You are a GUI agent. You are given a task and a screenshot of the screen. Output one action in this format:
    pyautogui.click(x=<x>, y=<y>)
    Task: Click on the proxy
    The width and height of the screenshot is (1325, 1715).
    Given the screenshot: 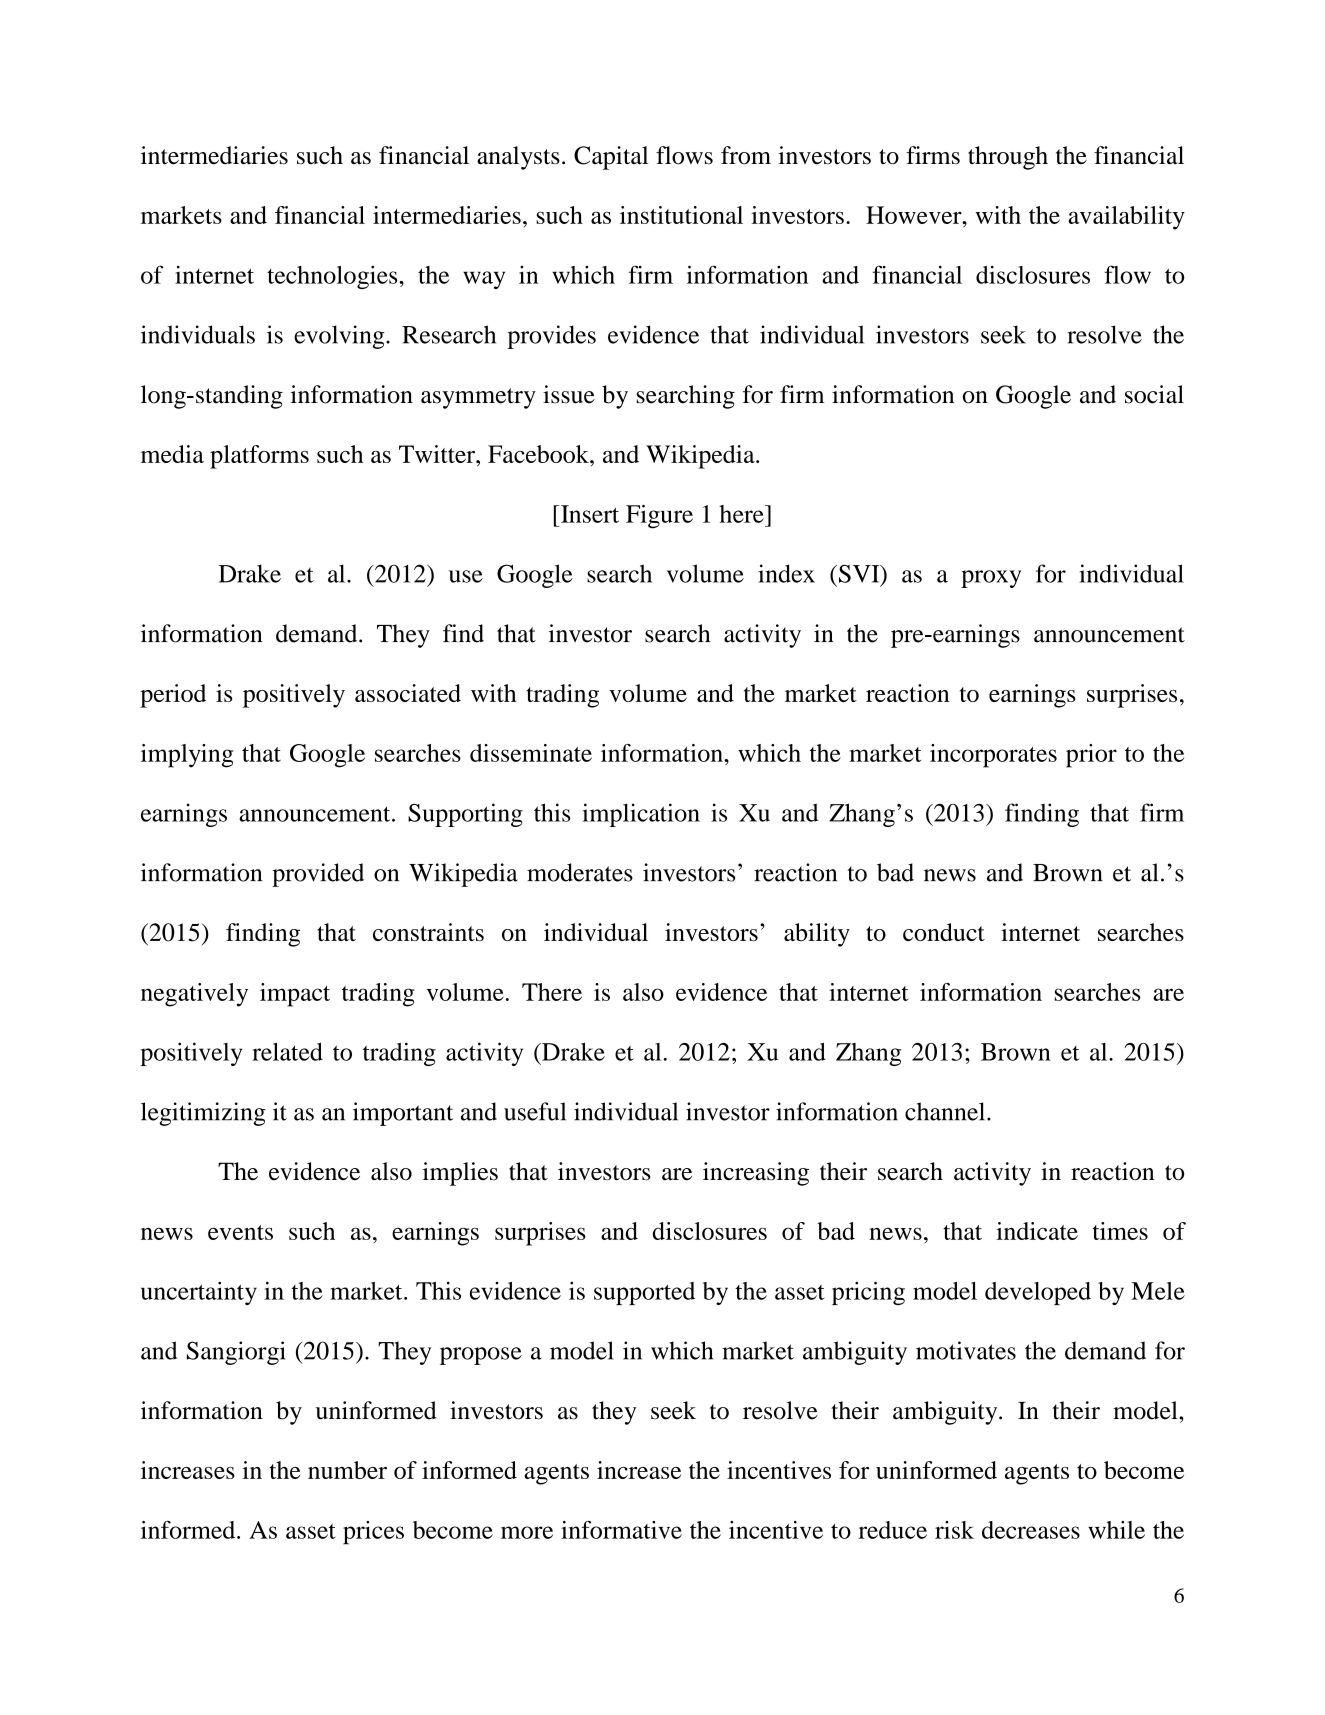 What is the action you would take?
    pyautogui.click(x=991, y=579)
